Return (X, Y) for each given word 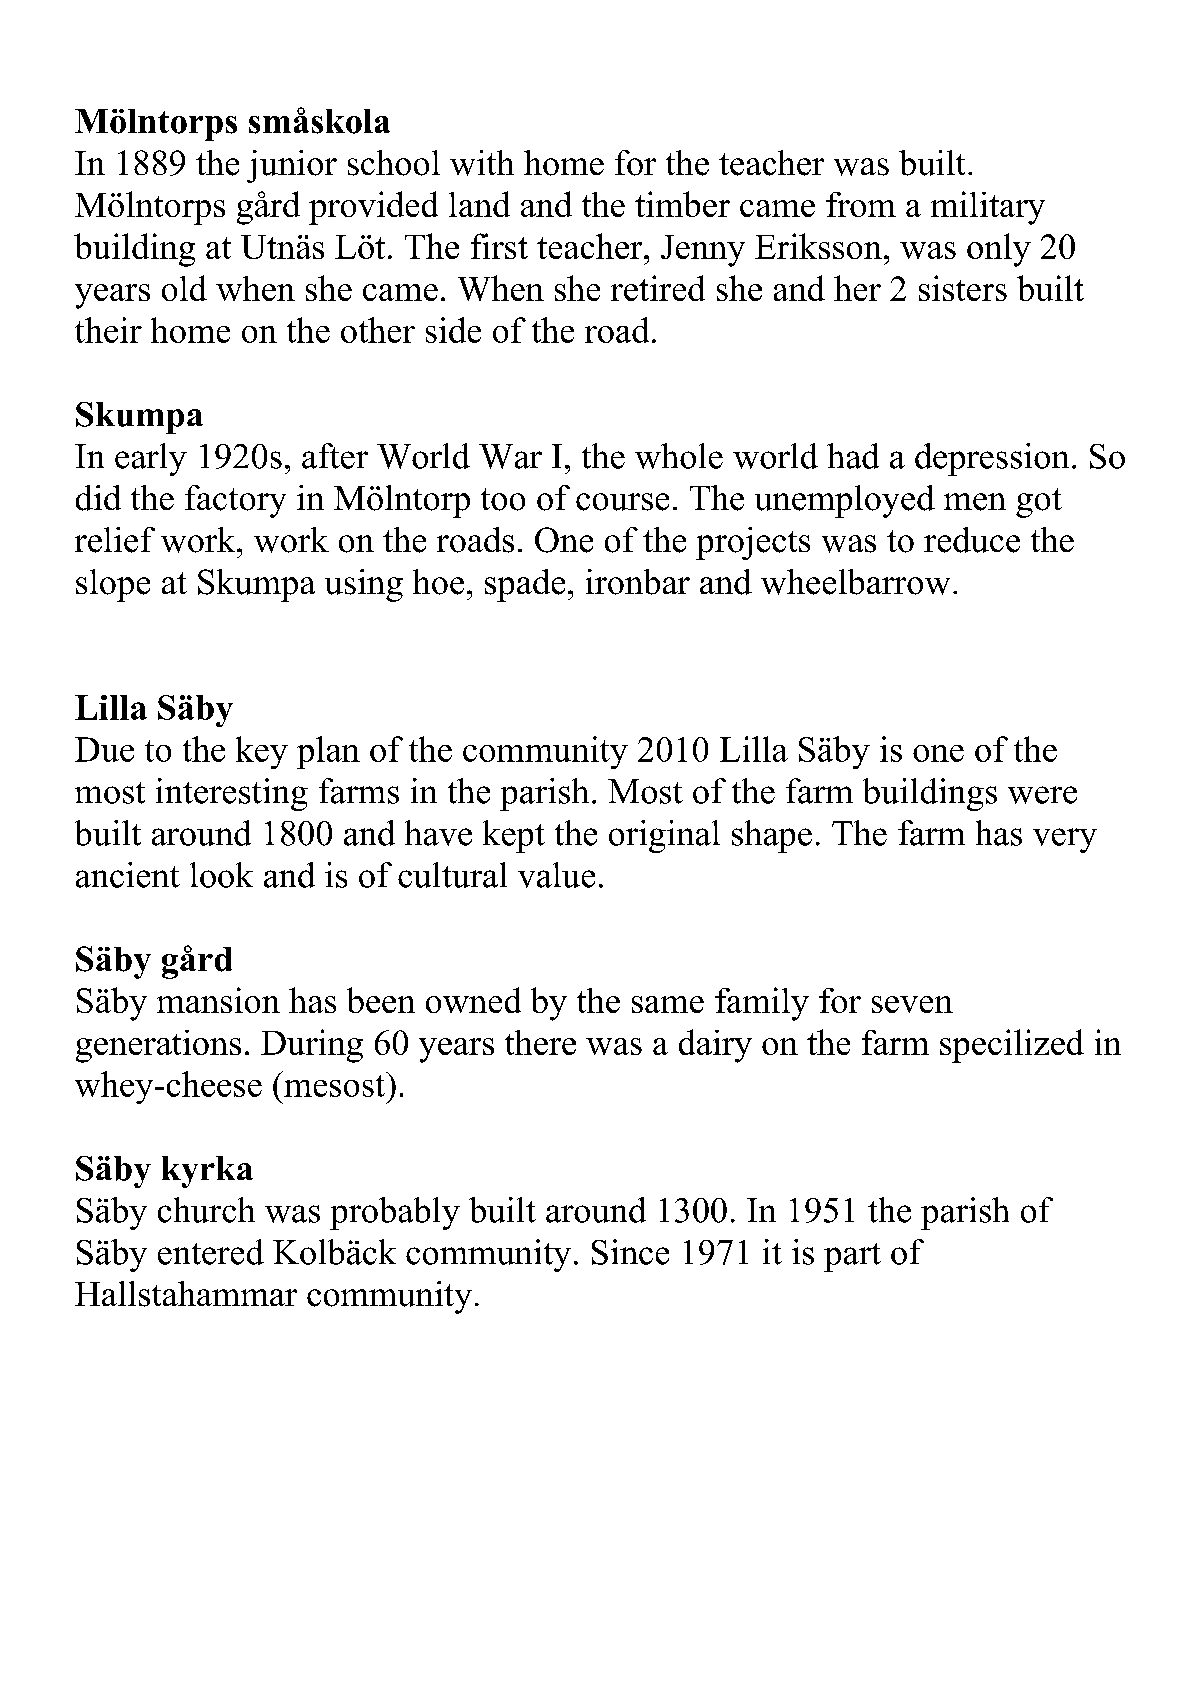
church (206, 1210)
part (852, 1257)
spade (525, 585)
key (262, 752)
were (1042, 795)
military (988, 208)
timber (682, 204)
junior (292, 166)
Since (630, 1252)
